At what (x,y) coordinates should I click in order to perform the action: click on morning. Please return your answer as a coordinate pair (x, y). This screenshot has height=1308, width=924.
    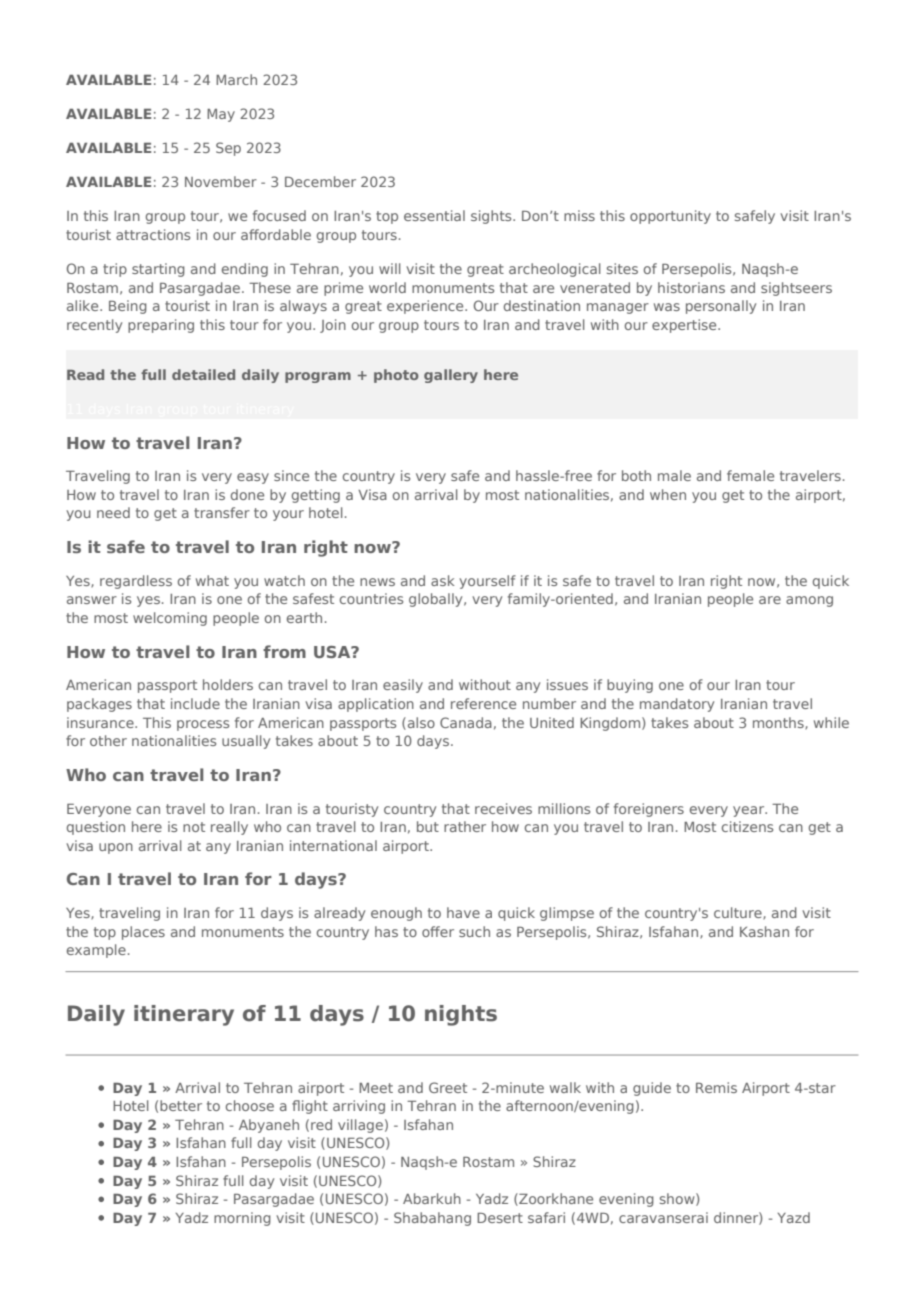
    Looking at the image, I should click on (242, 1219).
